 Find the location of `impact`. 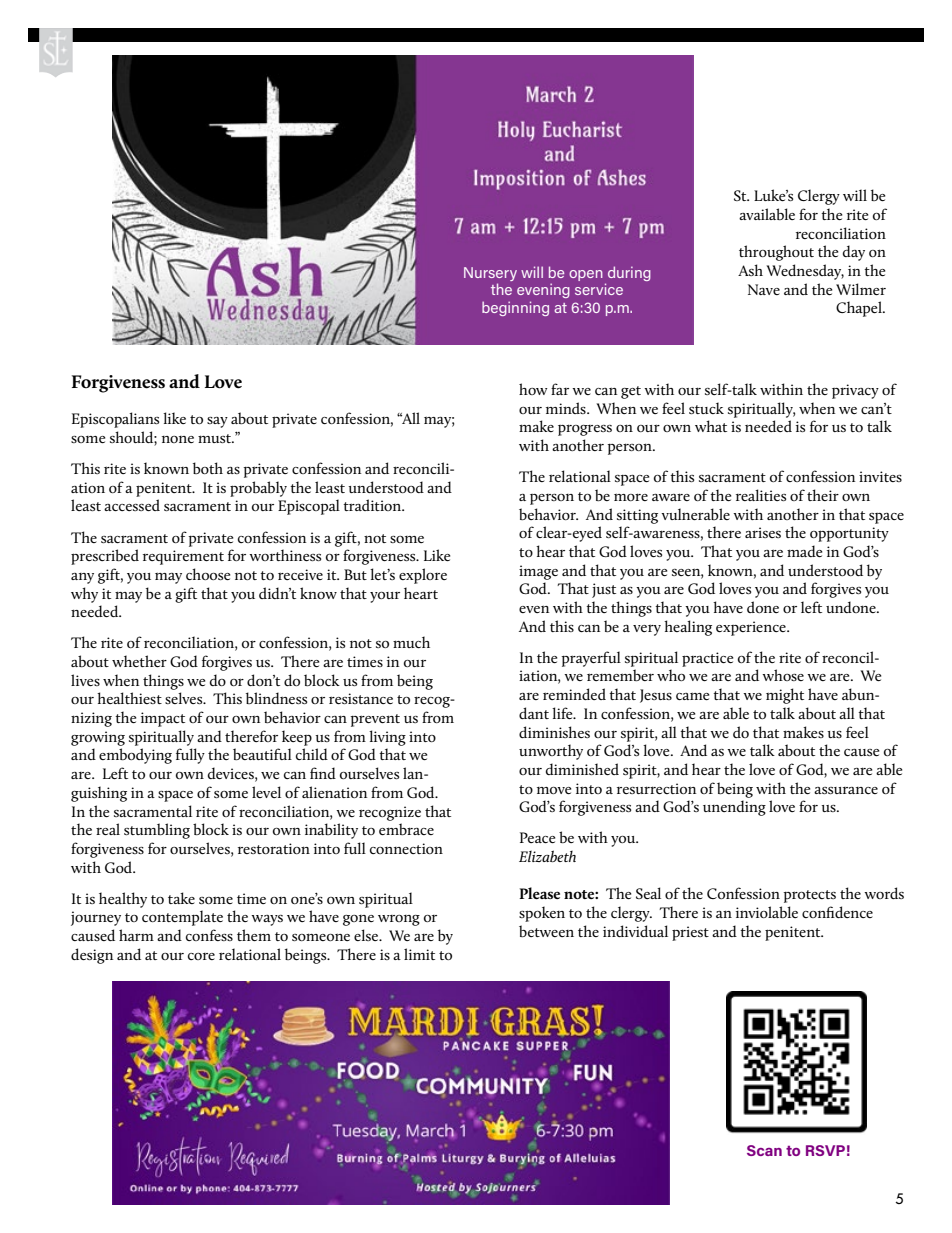

impact is located at coordinates (163, 719).
